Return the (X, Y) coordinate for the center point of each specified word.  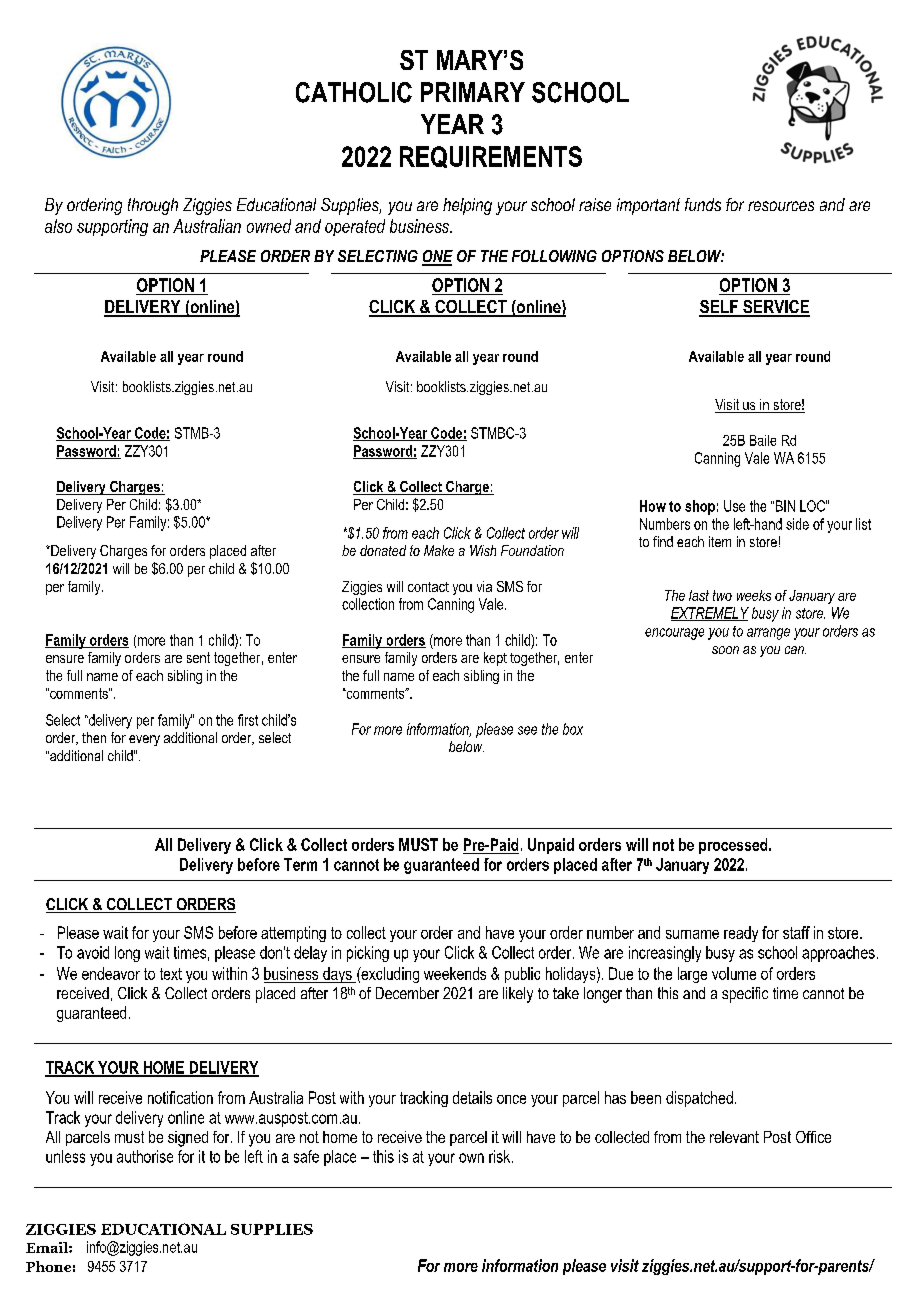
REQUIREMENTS (491, 157)
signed (188, 1139)
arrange (768, 634)
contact (428, 587)
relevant (734, 1137)
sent (198, 657)
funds (703, 204)
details (472, 1097)
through (153, 206)
